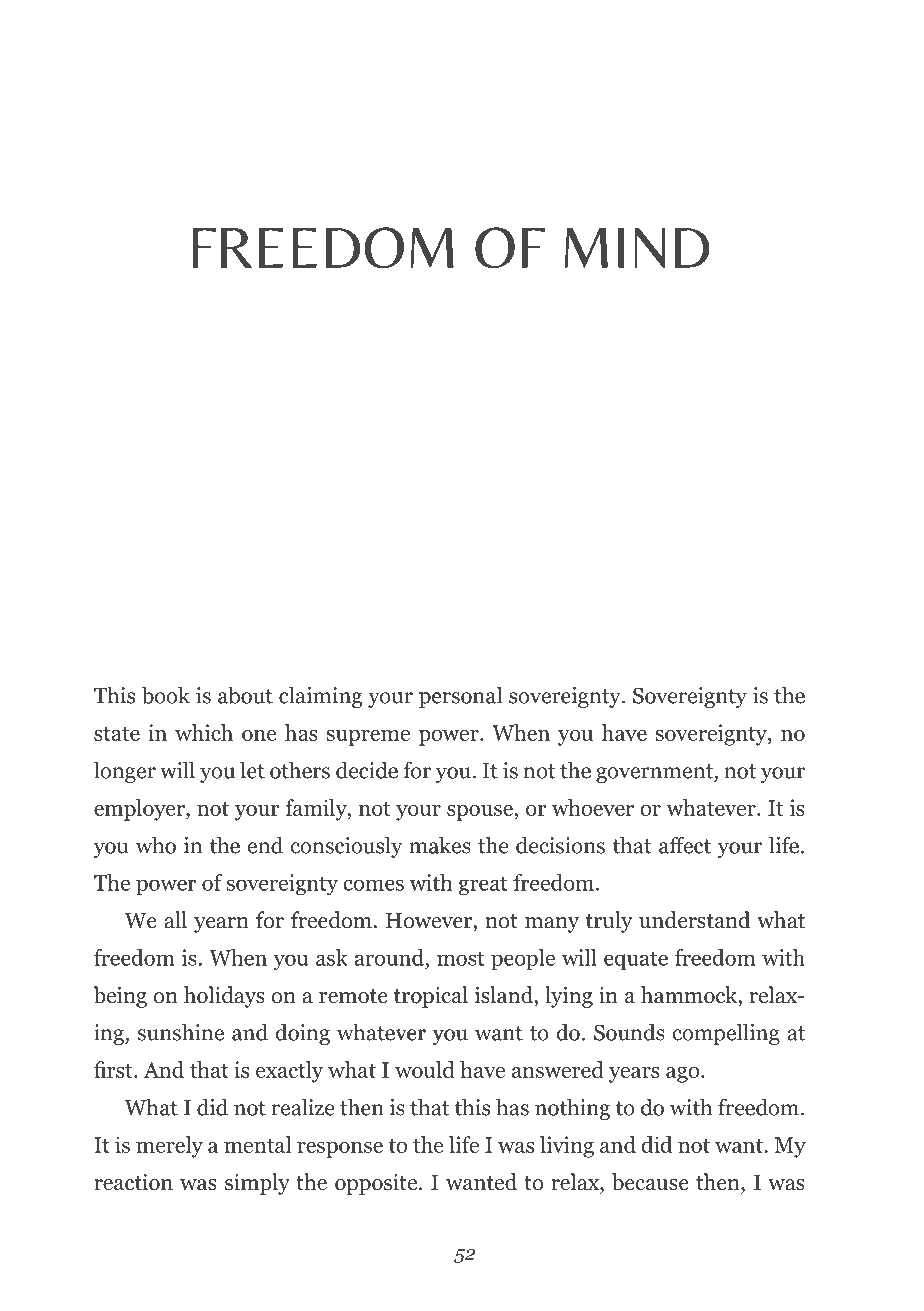 Image resolution: width=924 pixels, height=1311 pixels. Describe the element at coordinates (169, 1147) in the screenshot. I see `merely` at that location.
